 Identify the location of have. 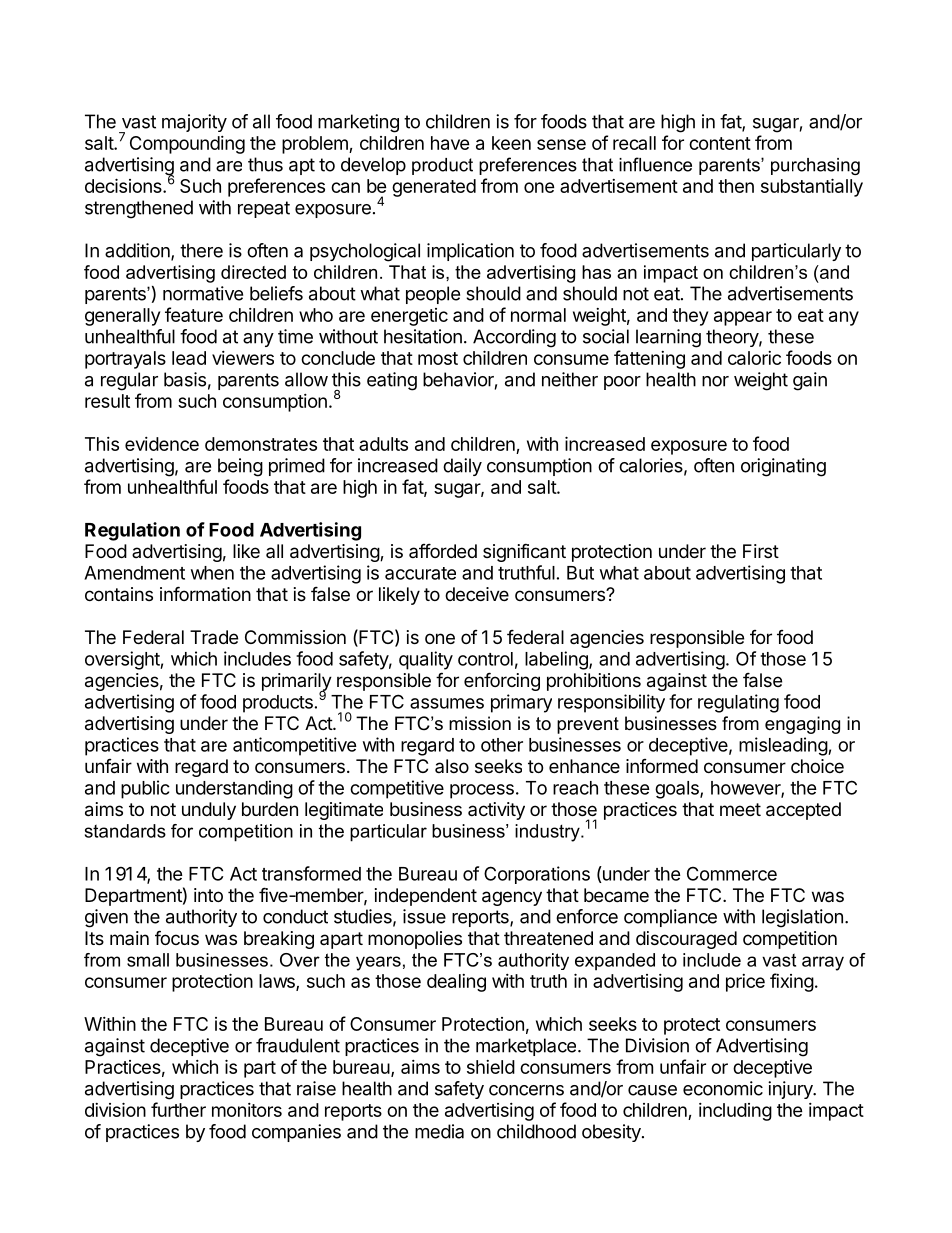
(450, 143).
